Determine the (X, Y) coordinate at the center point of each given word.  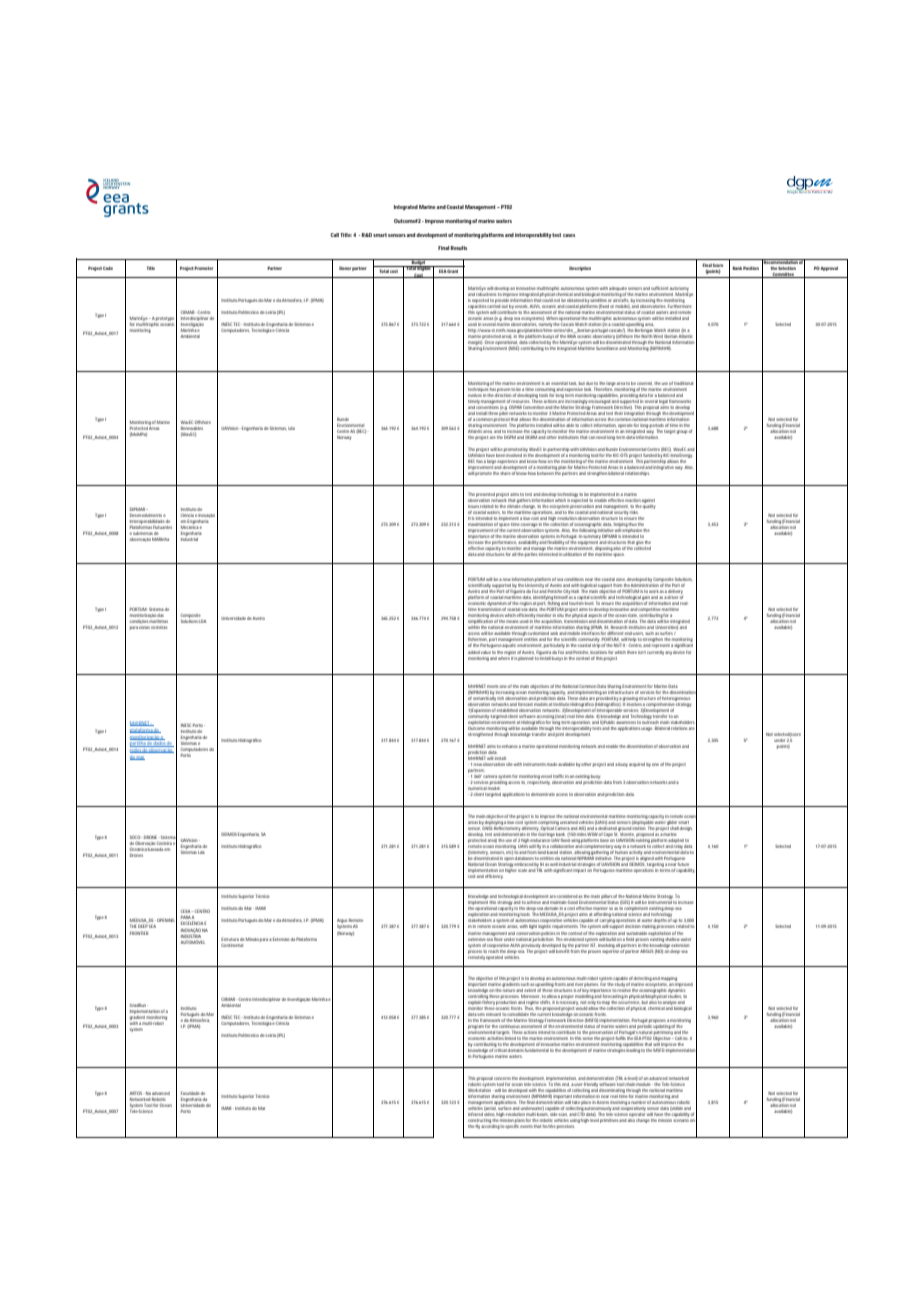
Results (459, 248)
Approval (829, 269)
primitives (610, 1121)
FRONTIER (139, 933)
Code (108, 268)
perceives (566, 1127)
